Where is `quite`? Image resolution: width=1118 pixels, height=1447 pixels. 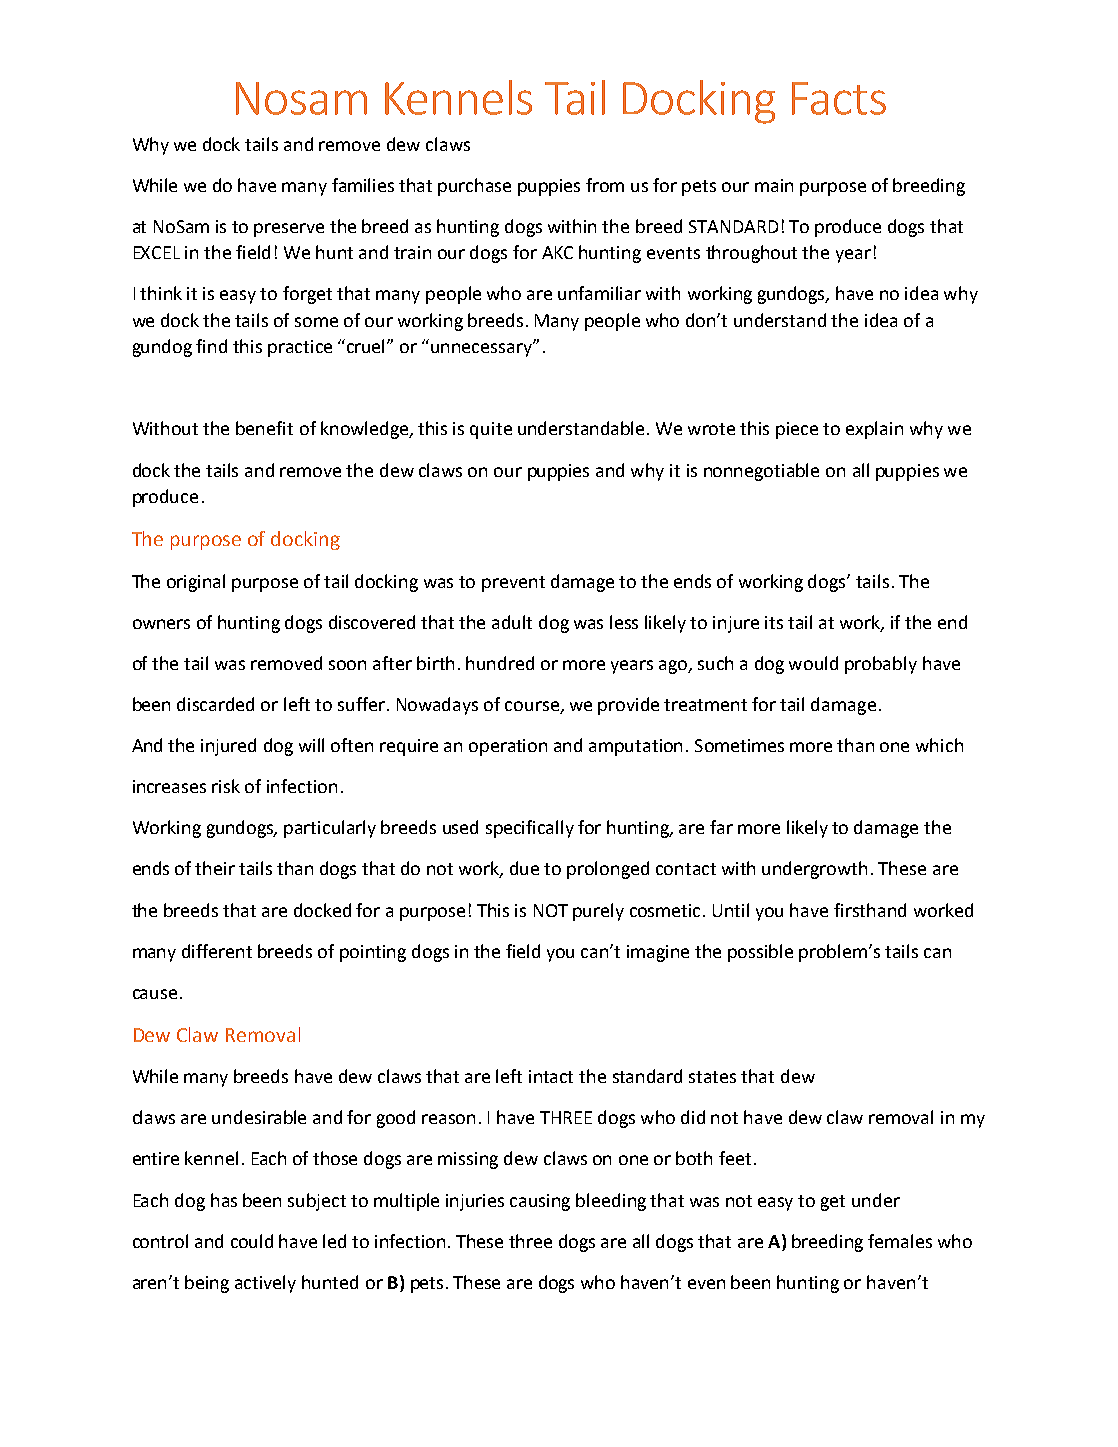 quite is located at coordinates (491, 430).
